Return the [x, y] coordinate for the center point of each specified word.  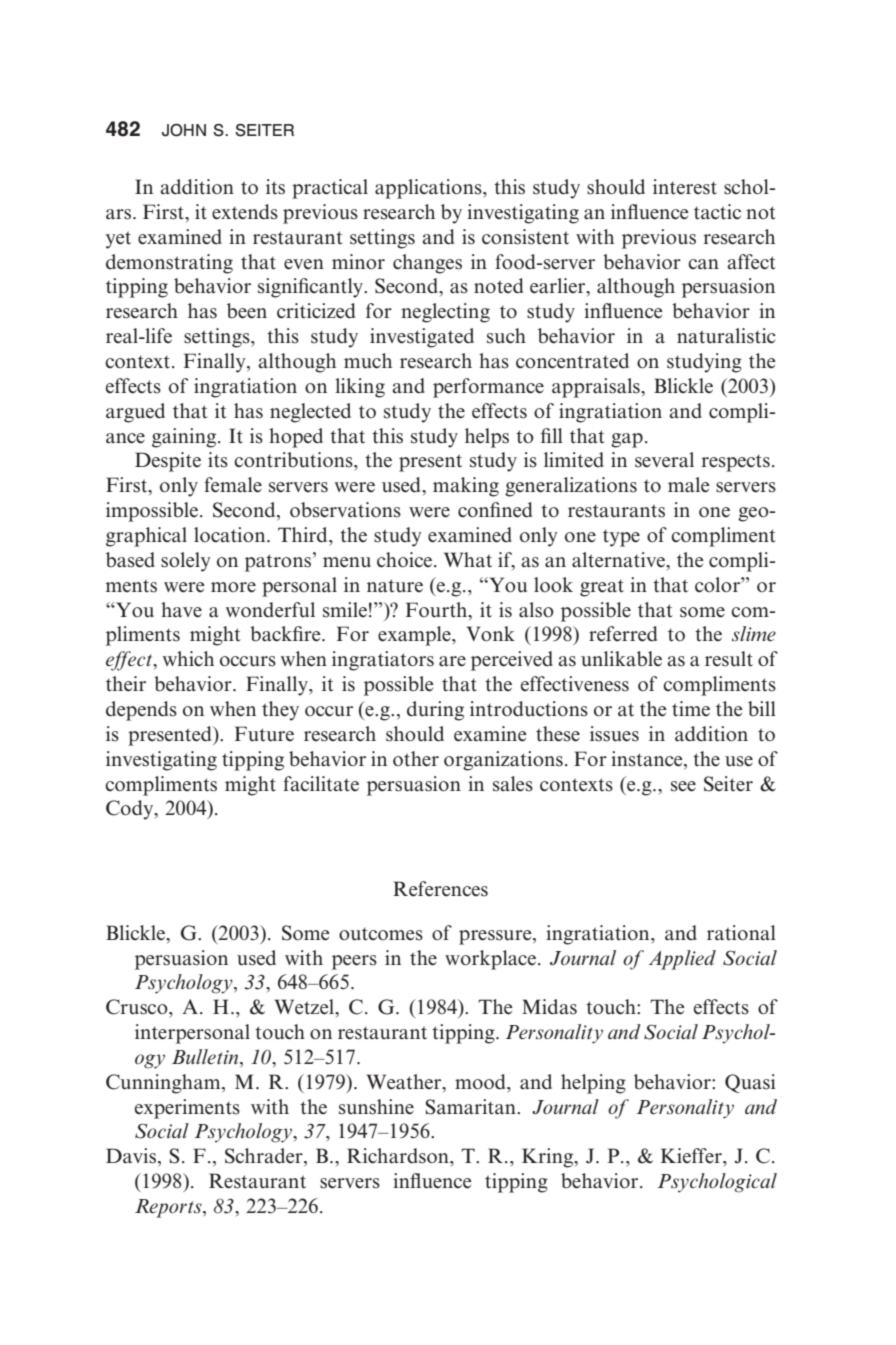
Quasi [750, 1083]
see [683, 786]
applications [429, 189]
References [440, 889]
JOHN [184, 130]
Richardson [399, 1156]
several [664, 460]
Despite [168, 462]
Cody [131, 810]
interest [685, 187]
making [466, 487]
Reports [169, 1208]
